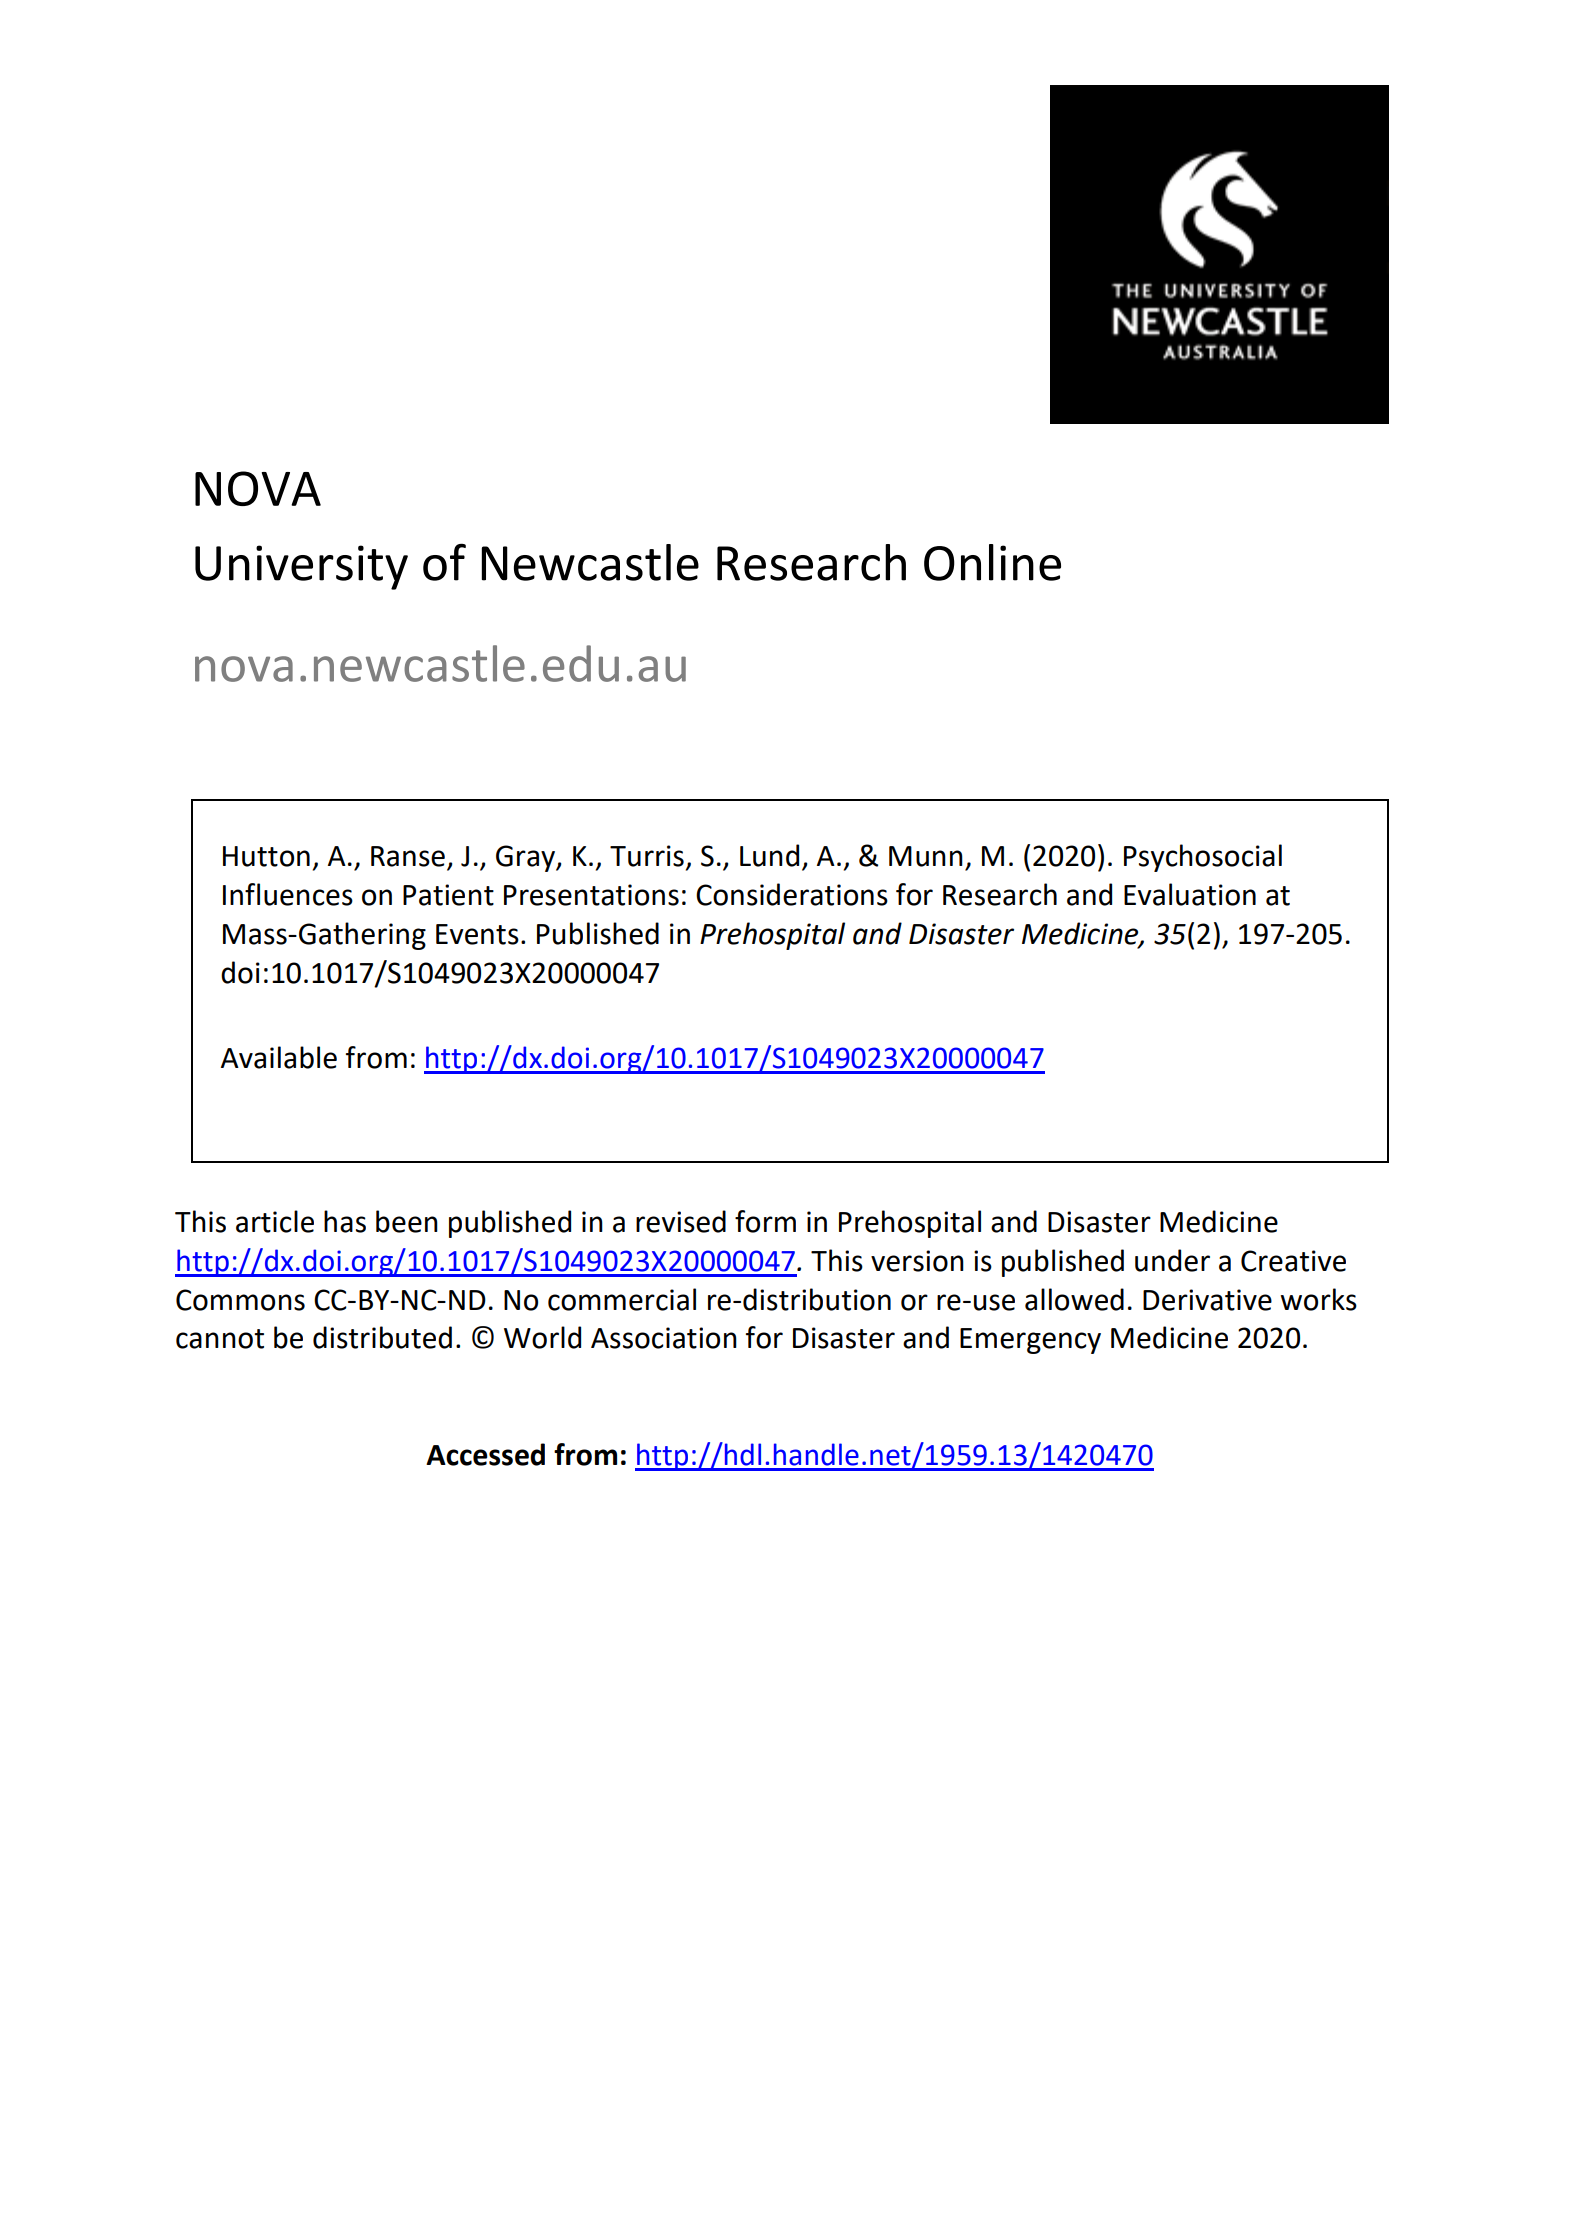 The width and height of the screenshot is (1580, 2234). What do you see at coordinates (301, 567) in the screenshot?
I see `University` at bounding box center [301, 567].
